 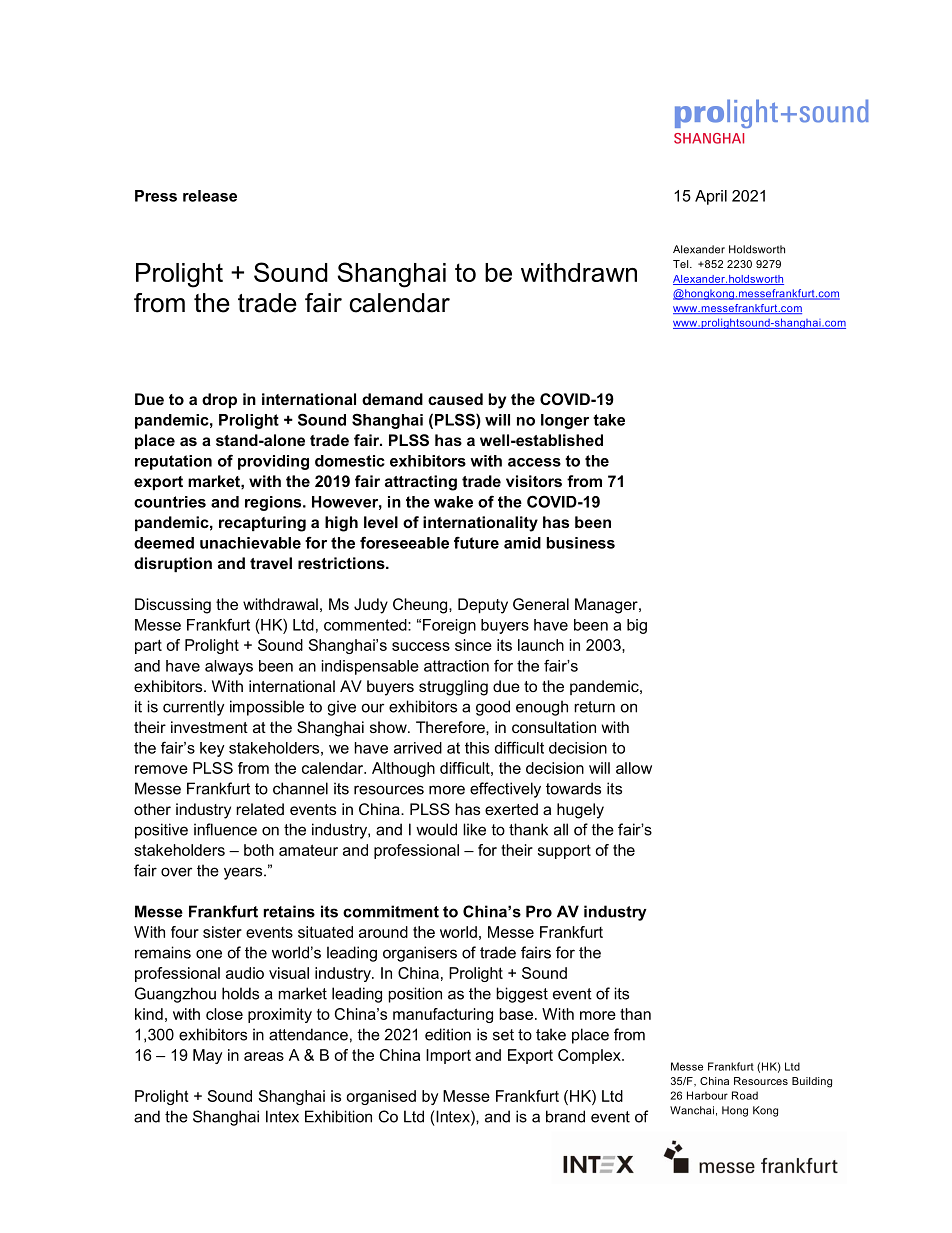 I want to click on May, so click(x=207, y=1056).
